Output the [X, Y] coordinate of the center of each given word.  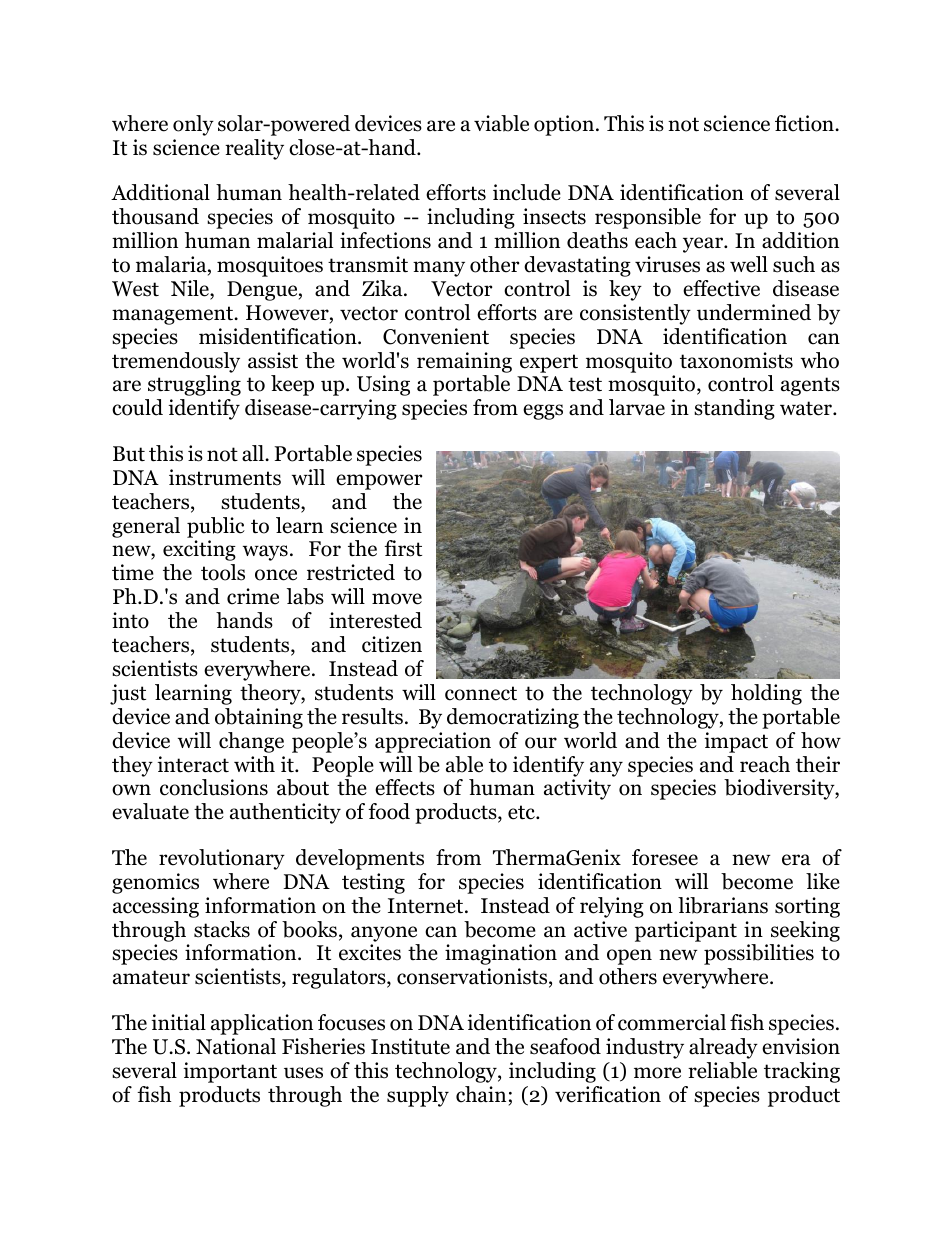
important [230, 1072]
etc [522, 812]
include [527, 192]
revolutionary [222, 859]
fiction [805, 123]
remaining [464, 362]
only [193, 125]
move [397, 599]
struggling [194, 385]
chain [481, 1094]
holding [766, 694]
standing [734, 409]
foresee [665, 857]
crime [253, 596]
